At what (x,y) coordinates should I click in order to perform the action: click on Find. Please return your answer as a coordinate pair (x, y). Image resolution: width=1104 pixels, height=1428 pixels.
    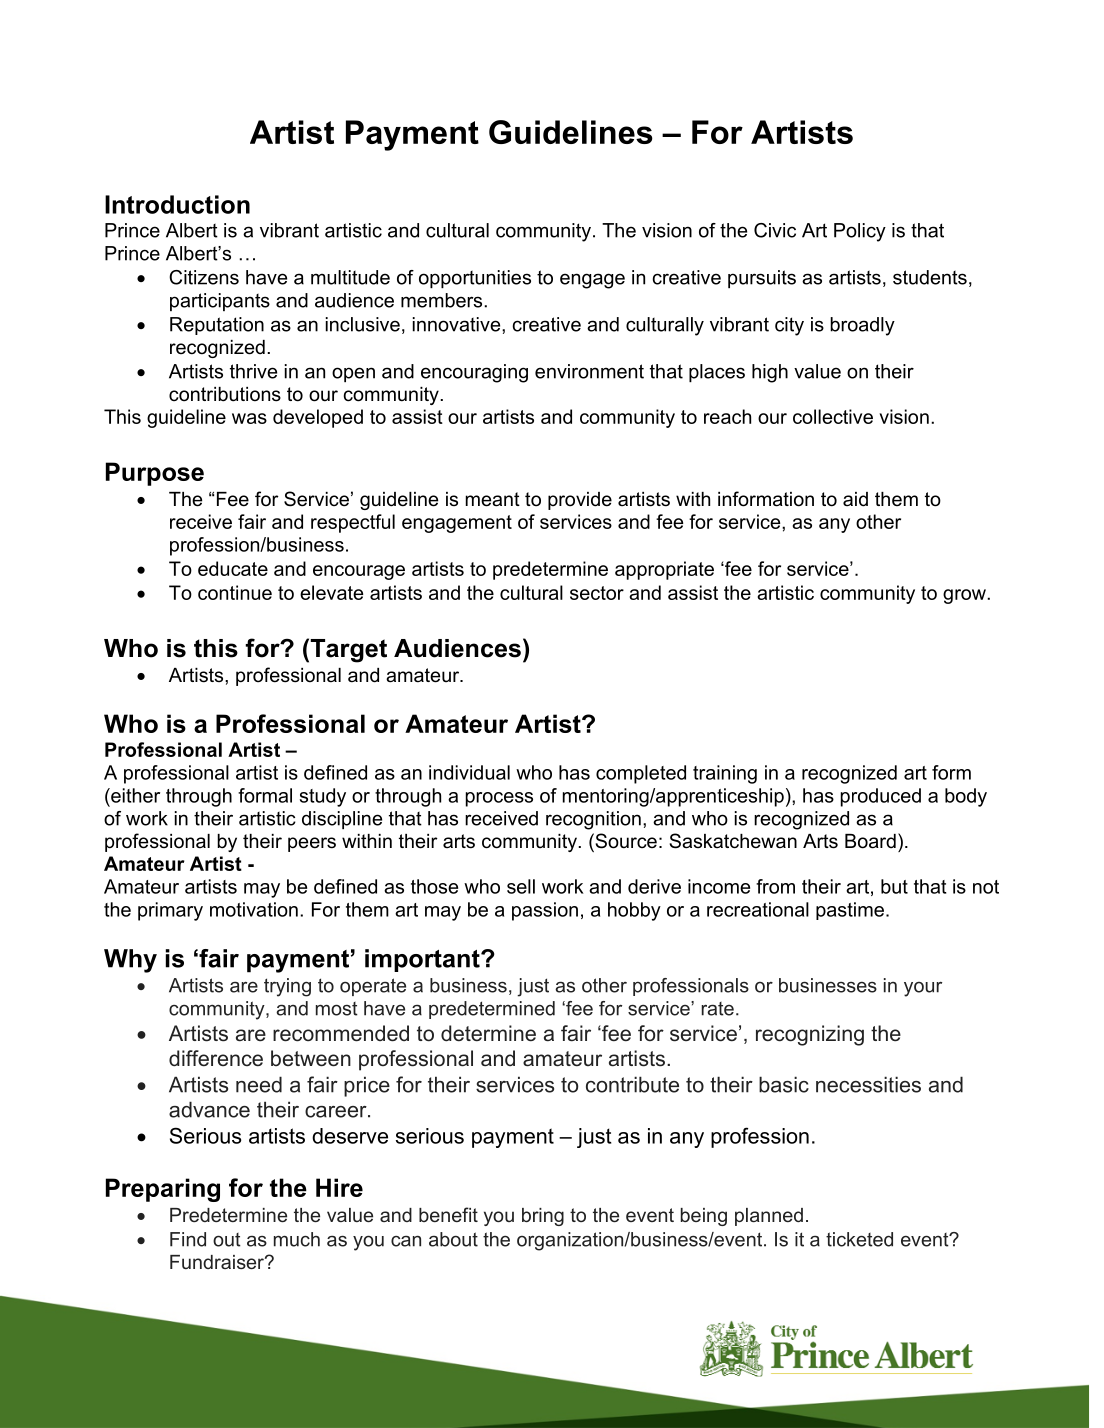
    Looking at the image, I should click on (188, 1239).
